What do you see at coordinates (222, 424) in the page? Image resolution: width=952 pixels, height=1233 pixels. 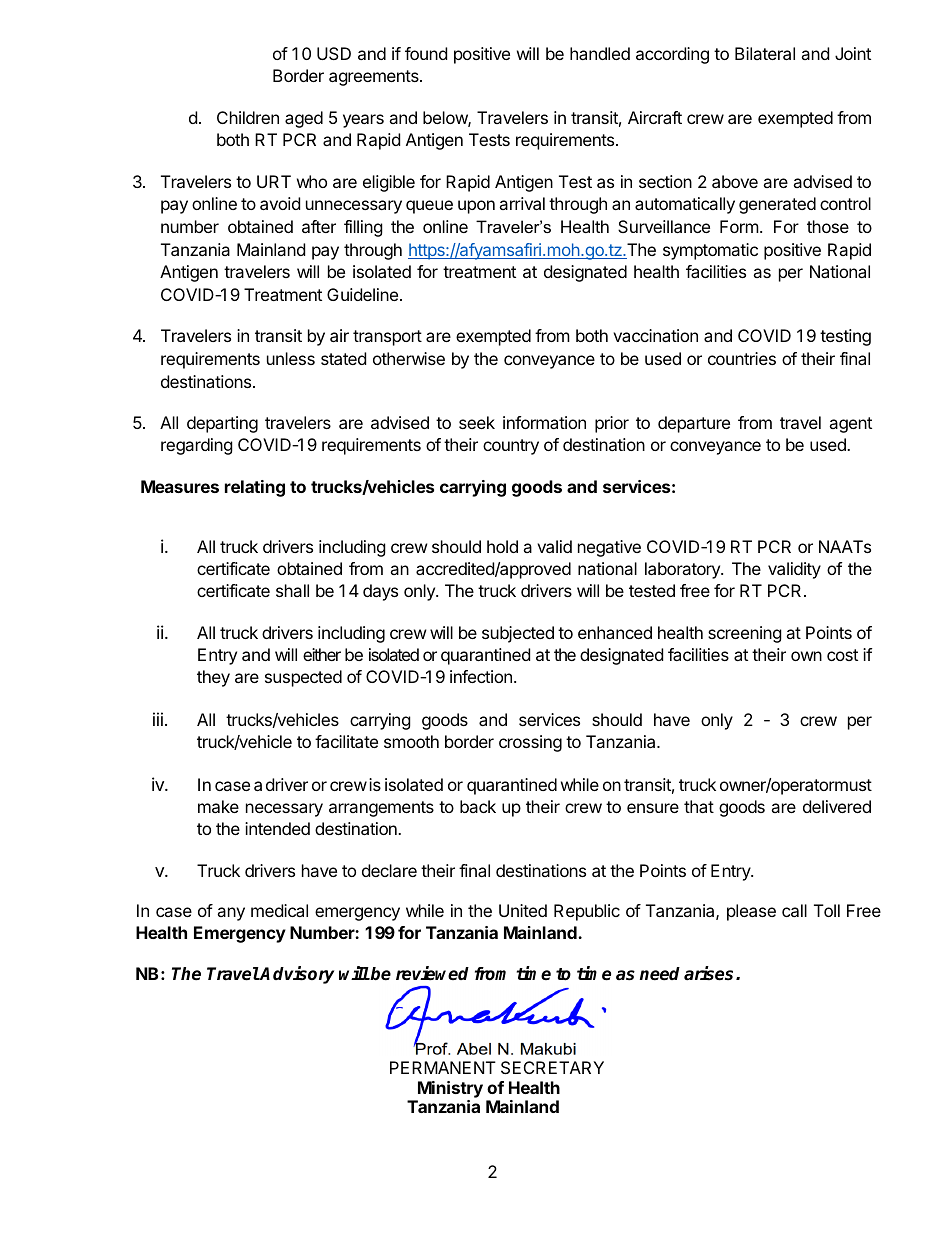 I see `departing` at bounding box center [222, 424].
